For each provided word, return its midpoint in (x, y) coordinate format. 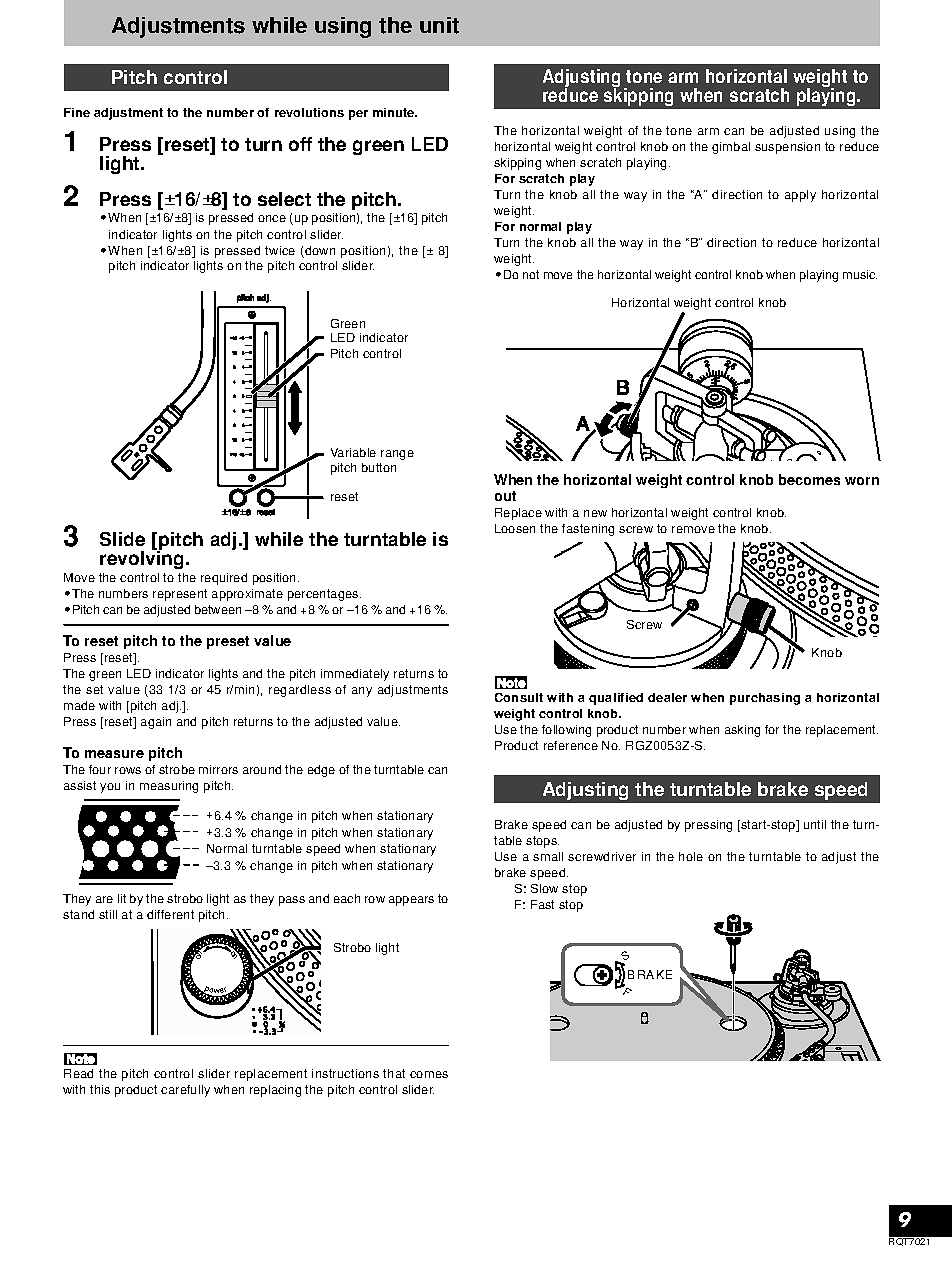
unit (439, 25)
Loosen (515, 528)
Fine (77, 112)
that (394, 1073)
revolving (141, 559)
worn (862, 481)
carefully (185, 1091)
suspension (787, 148)
